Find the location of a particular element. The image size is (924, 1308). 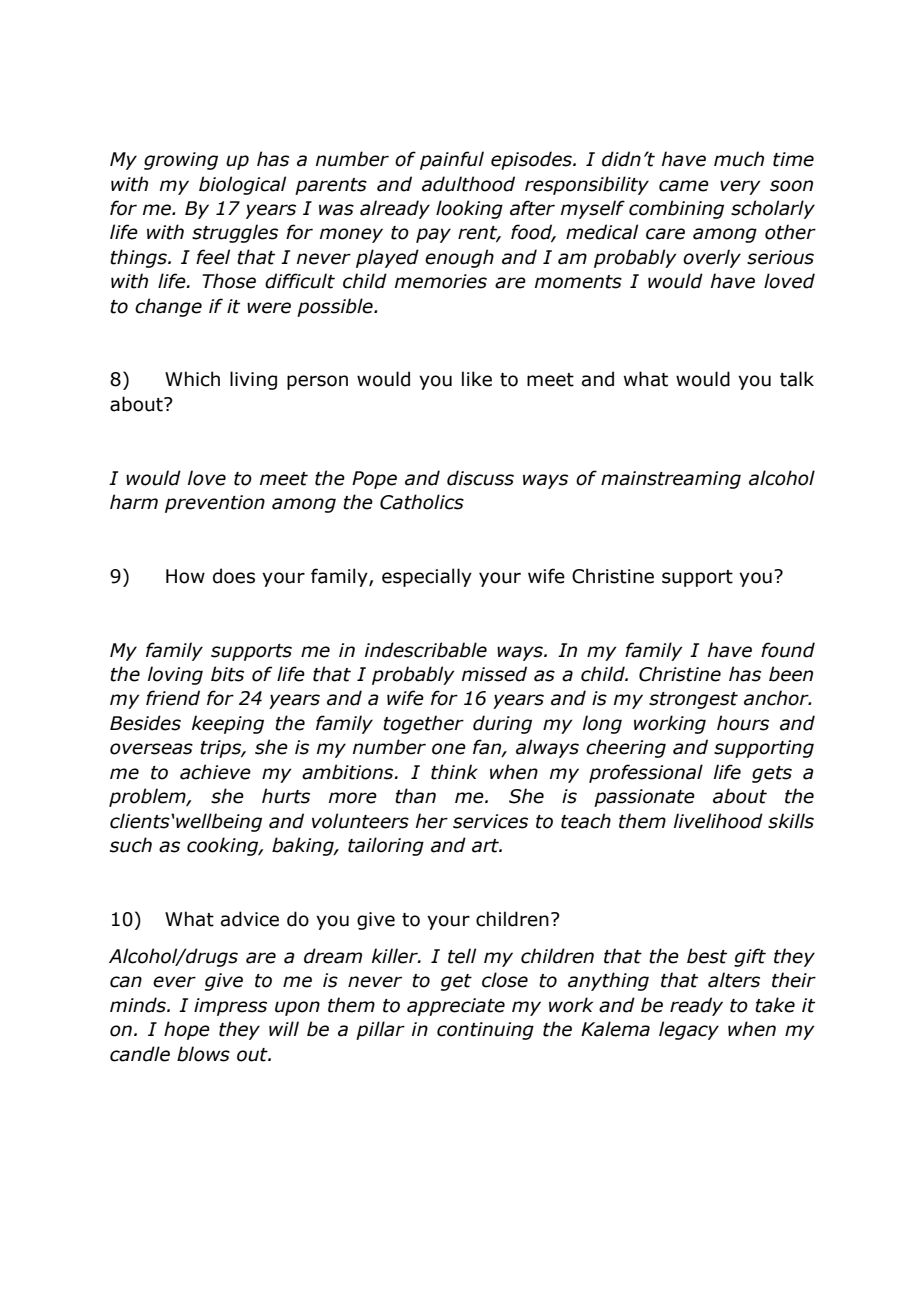

hours is located at coordinates (743, 723).
